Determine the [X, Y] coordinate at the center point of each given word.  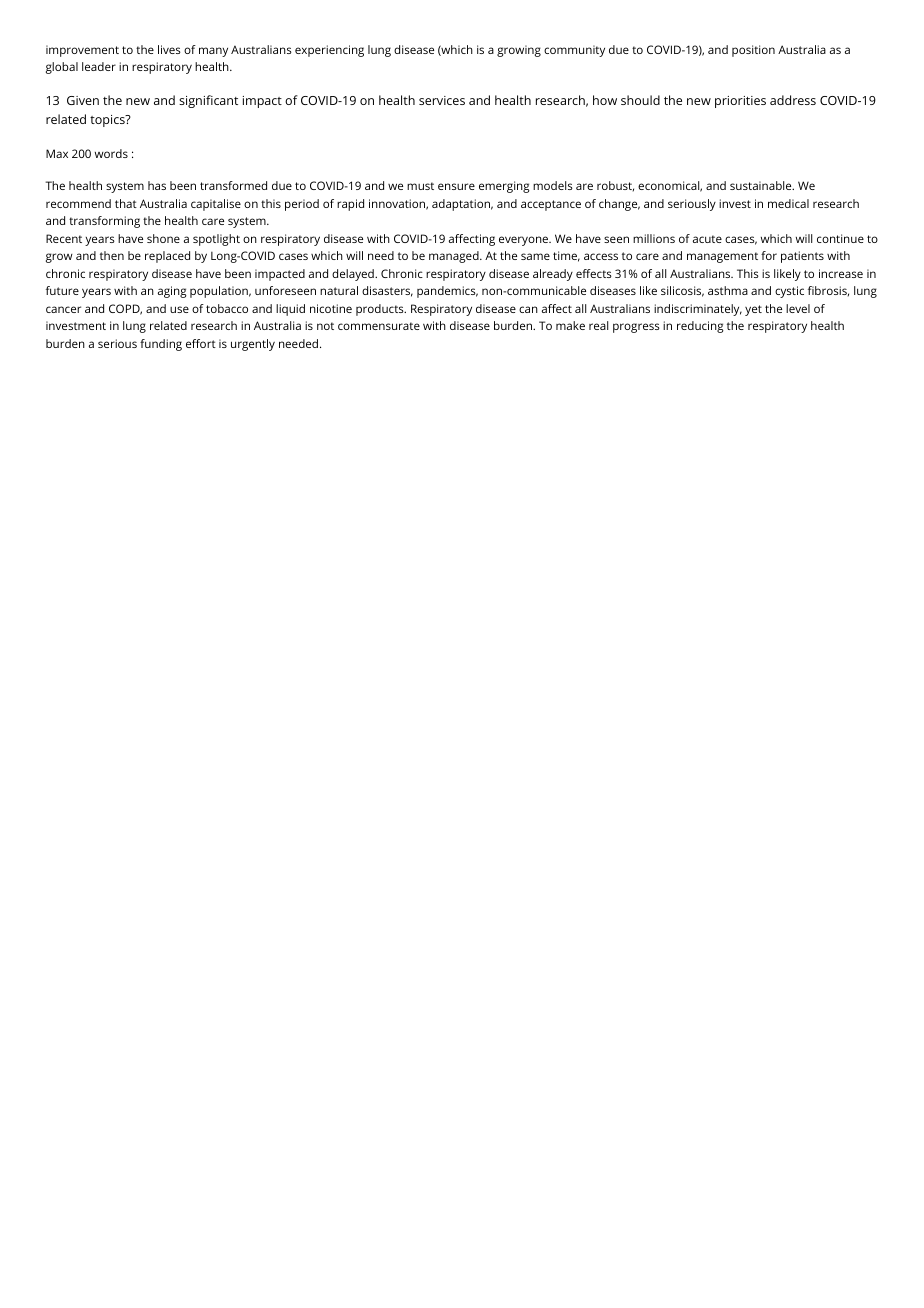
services [442, 100]
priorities [740, 102]
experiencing [329, 51]
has [157, 185]
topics [108, 121]
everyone [524, 241]
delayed [354, 275]
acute [707, 239]
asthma [728, 290]
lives [169, 49]
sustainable [761, 185]
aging [172, 292]
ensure [456, 186]
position [753, 51]
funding [161, 345]
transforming [104, 222]
